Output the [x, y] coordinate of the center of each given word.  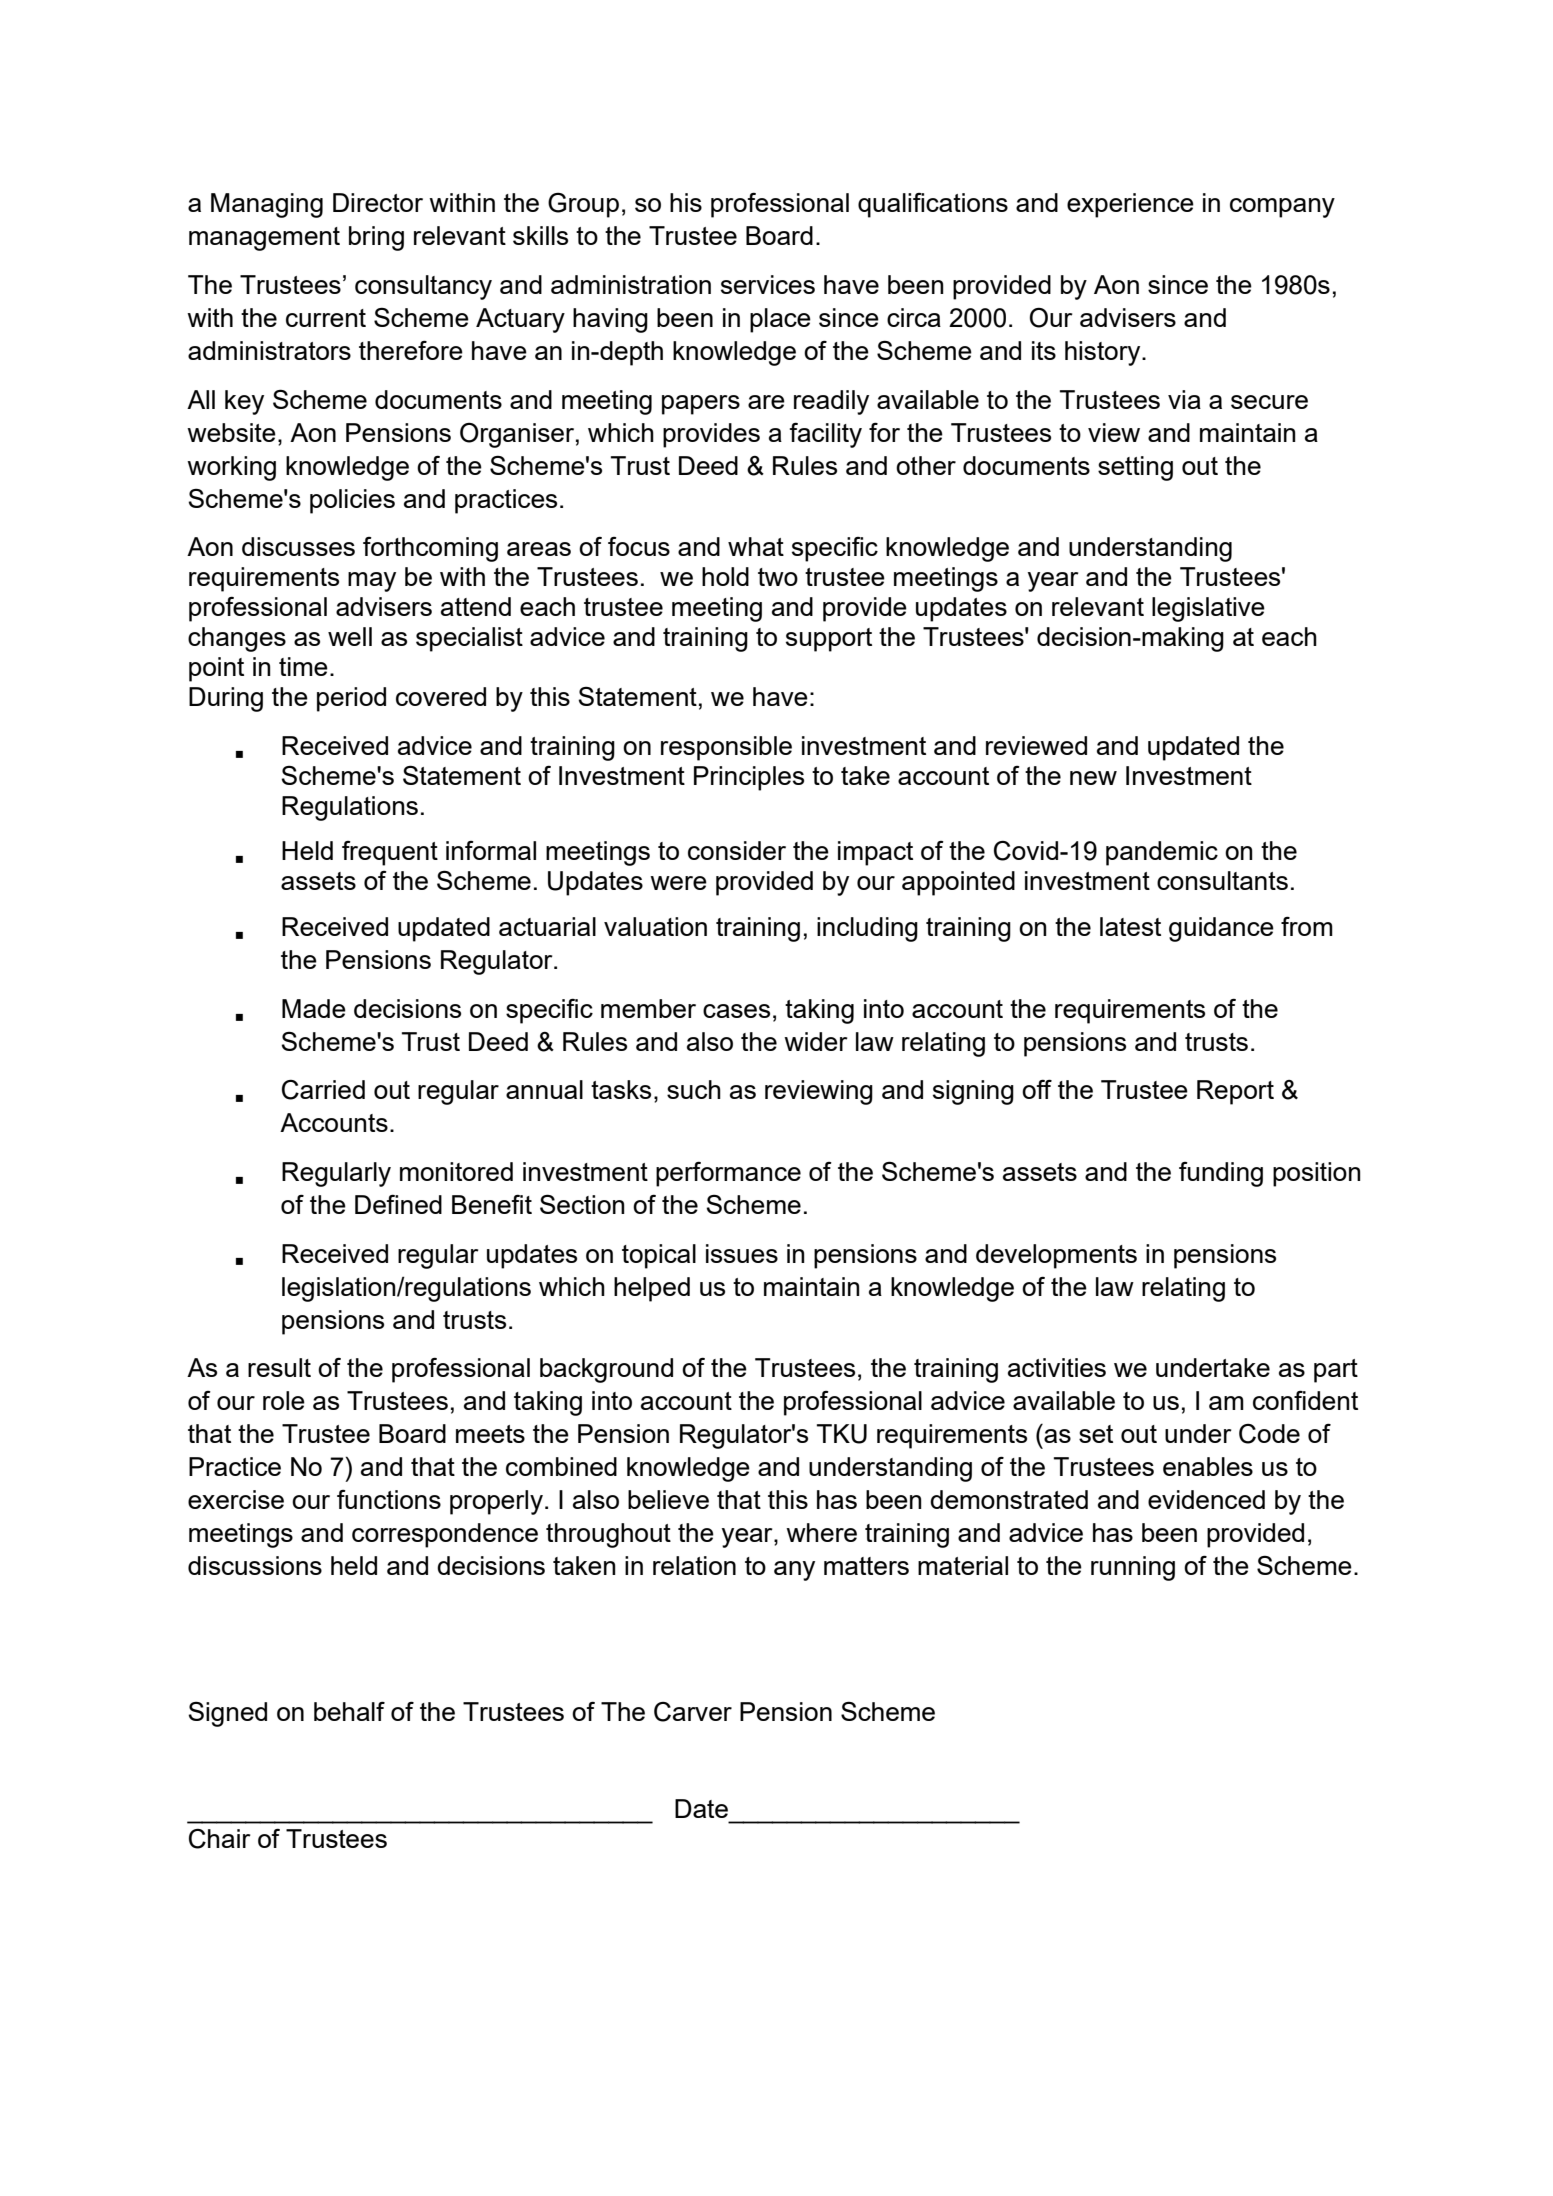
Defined [398, 1204]
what [756, 546]
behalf [349, 1711]
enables [1208, 1466]
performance [728, 1174]
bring [376, 238]
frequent [390, 853]
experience [1130, 205]
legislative [1208, 609]
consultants [1222, 880]
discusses [298, 546]
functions [389, 1499]
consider [737, 850]
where [821, 1532]
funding [1221, 1174]
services [768, 284]
